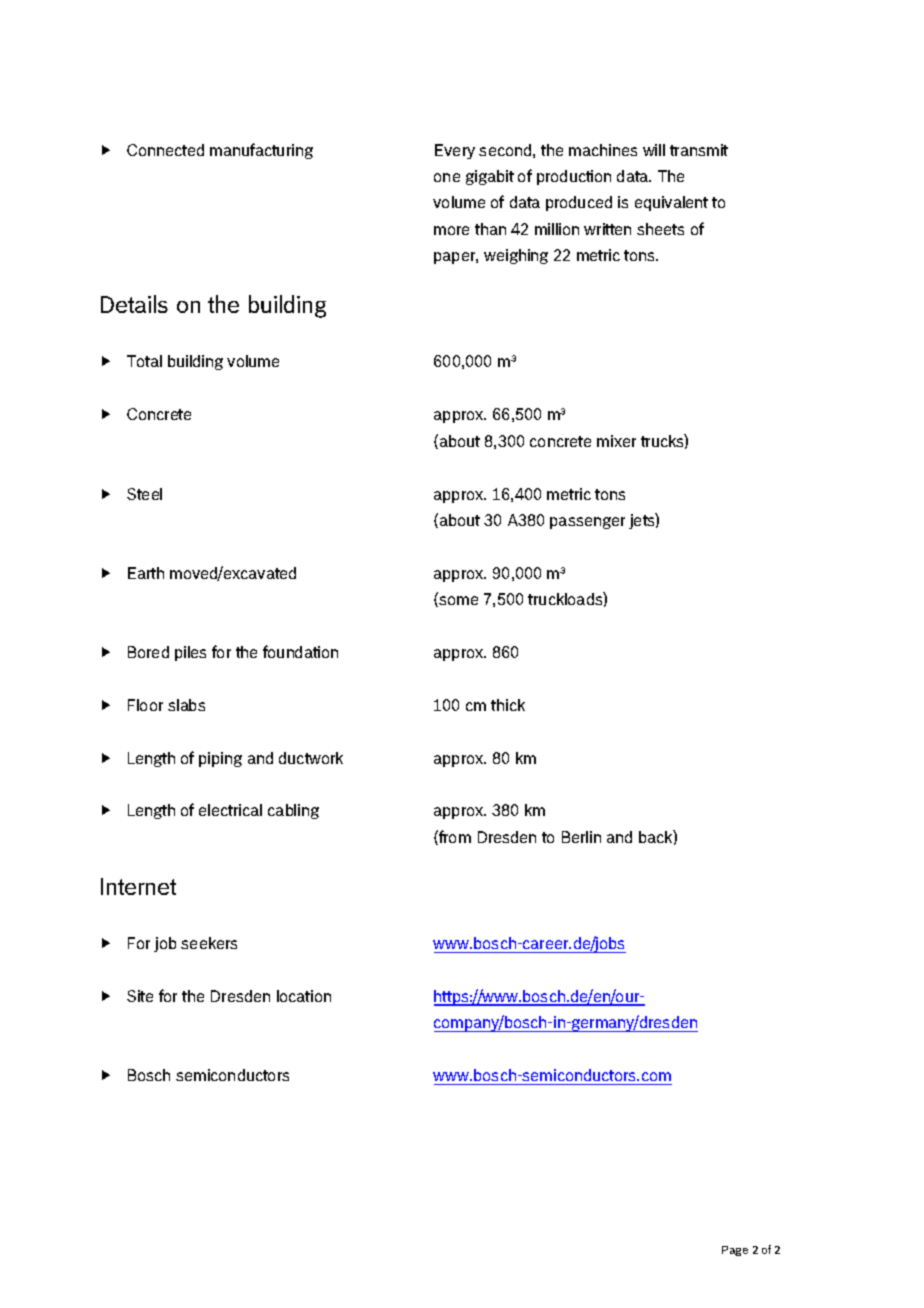  I want to click on some, so click(457, 601).
